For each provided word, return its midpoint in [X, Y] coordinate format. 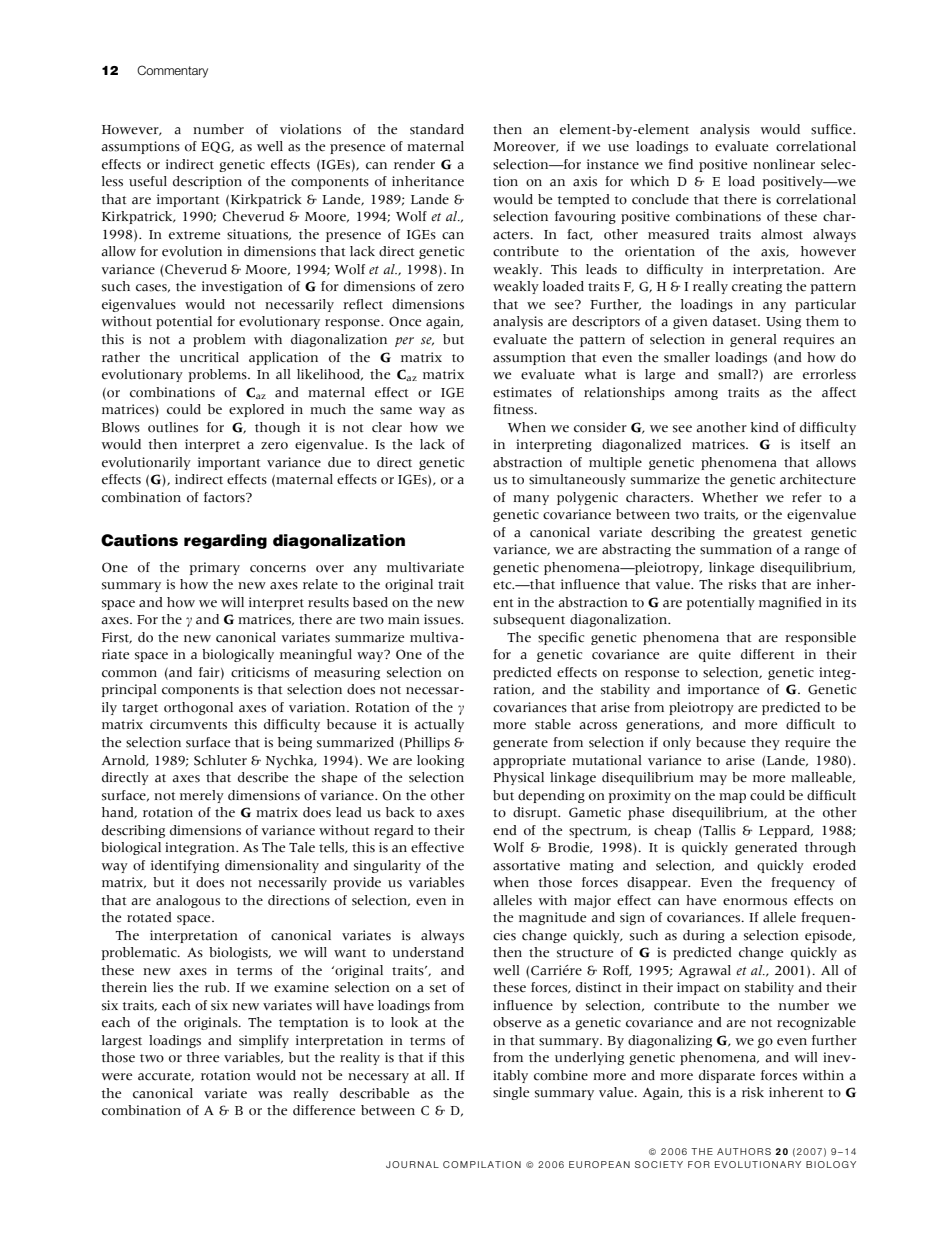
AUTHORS [744, 1151]
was [270, 1095]
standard [437, 129]
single [511, 1093]
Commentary [172, 71]
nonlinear [784, 164]
